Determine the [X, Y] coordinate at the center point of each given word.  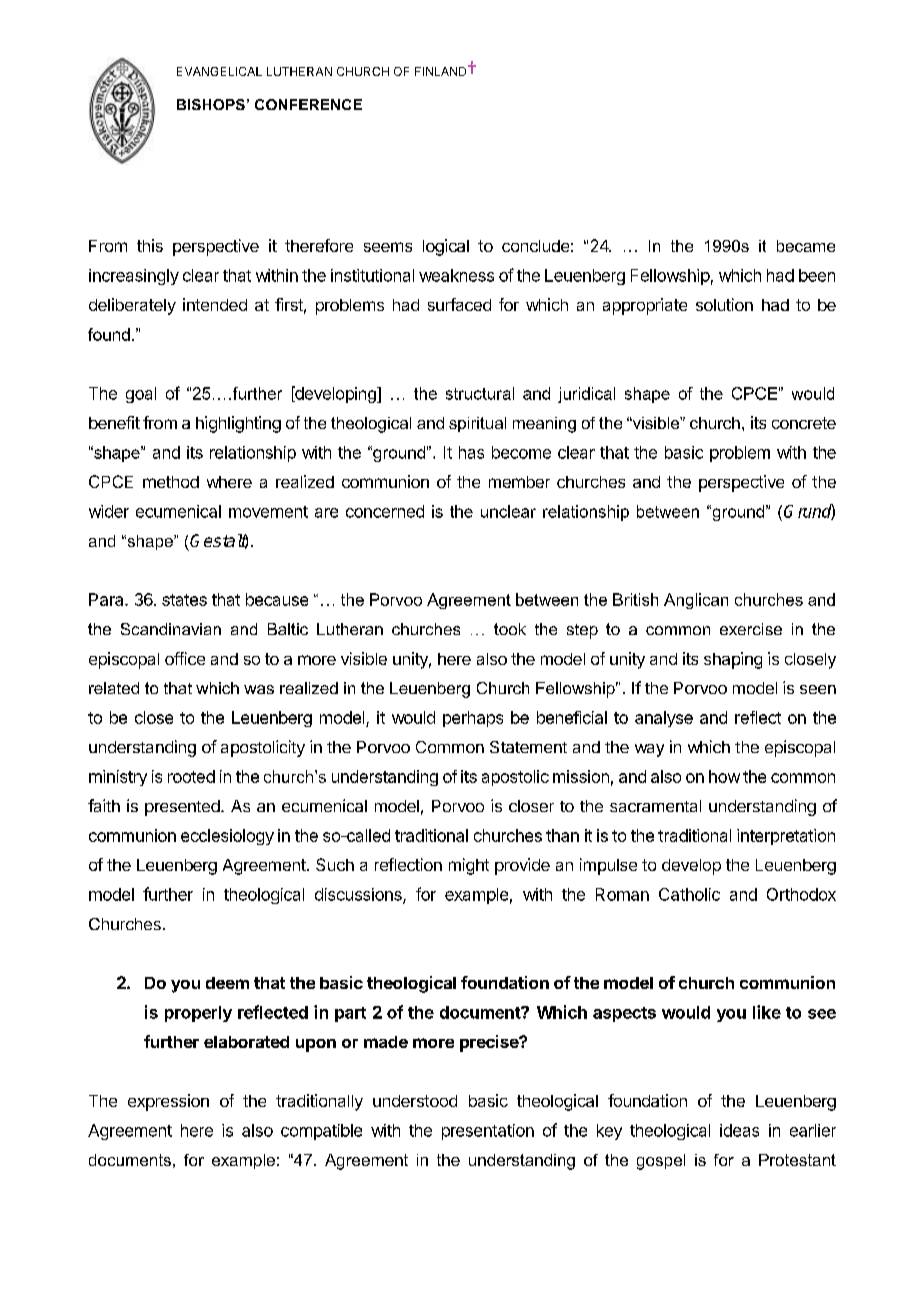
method [171, 482]
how [724, 776]
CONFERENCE [308, 104]
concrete [804, 423]
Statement [528, 747]
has [471, 452]
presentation [488, 1132]
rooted [191, 776]
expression [168, 1102]
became [806, 246]
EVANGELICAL [219, 71]
